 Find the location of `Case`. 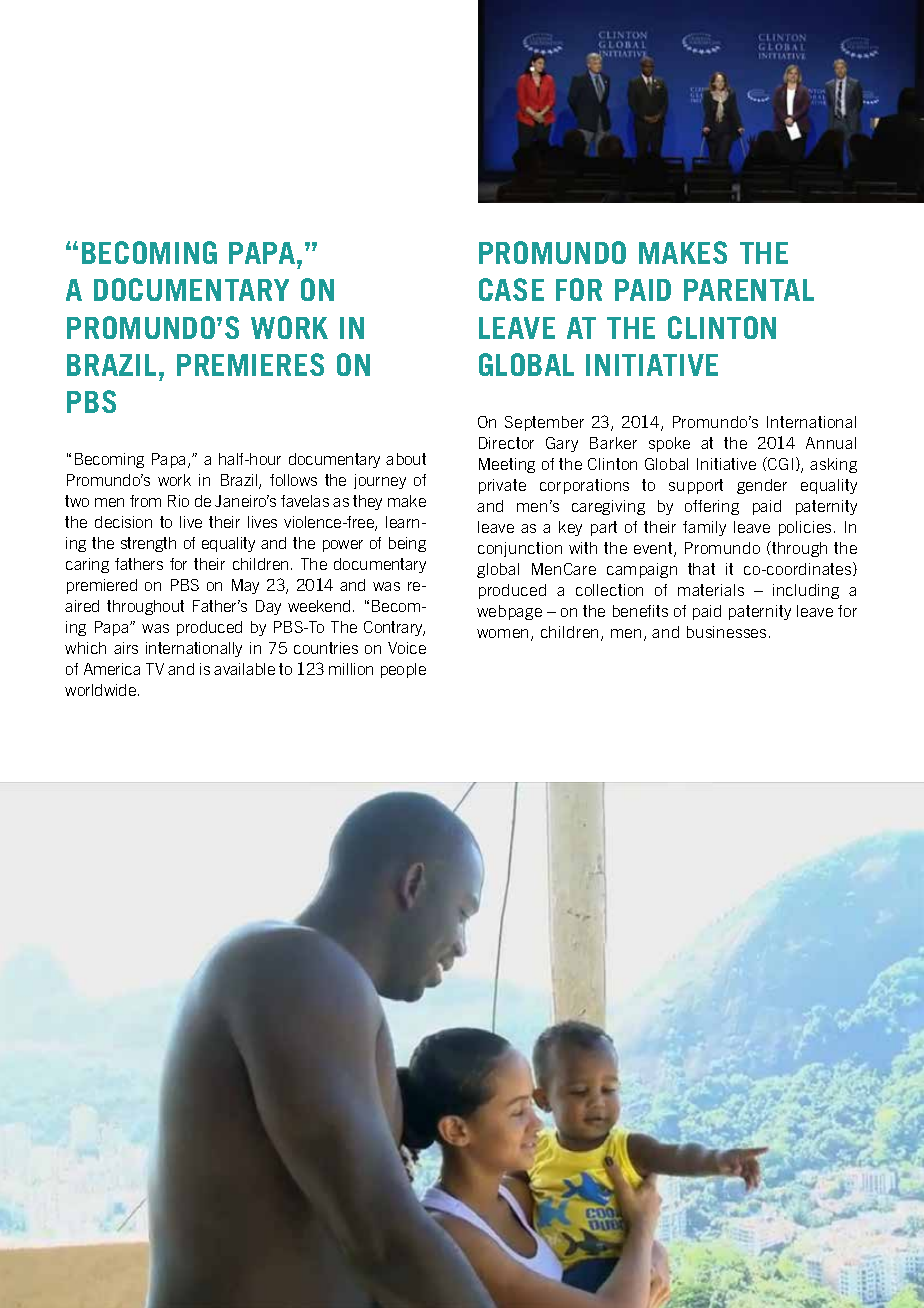

Case is located at coordinates (511, 289).
